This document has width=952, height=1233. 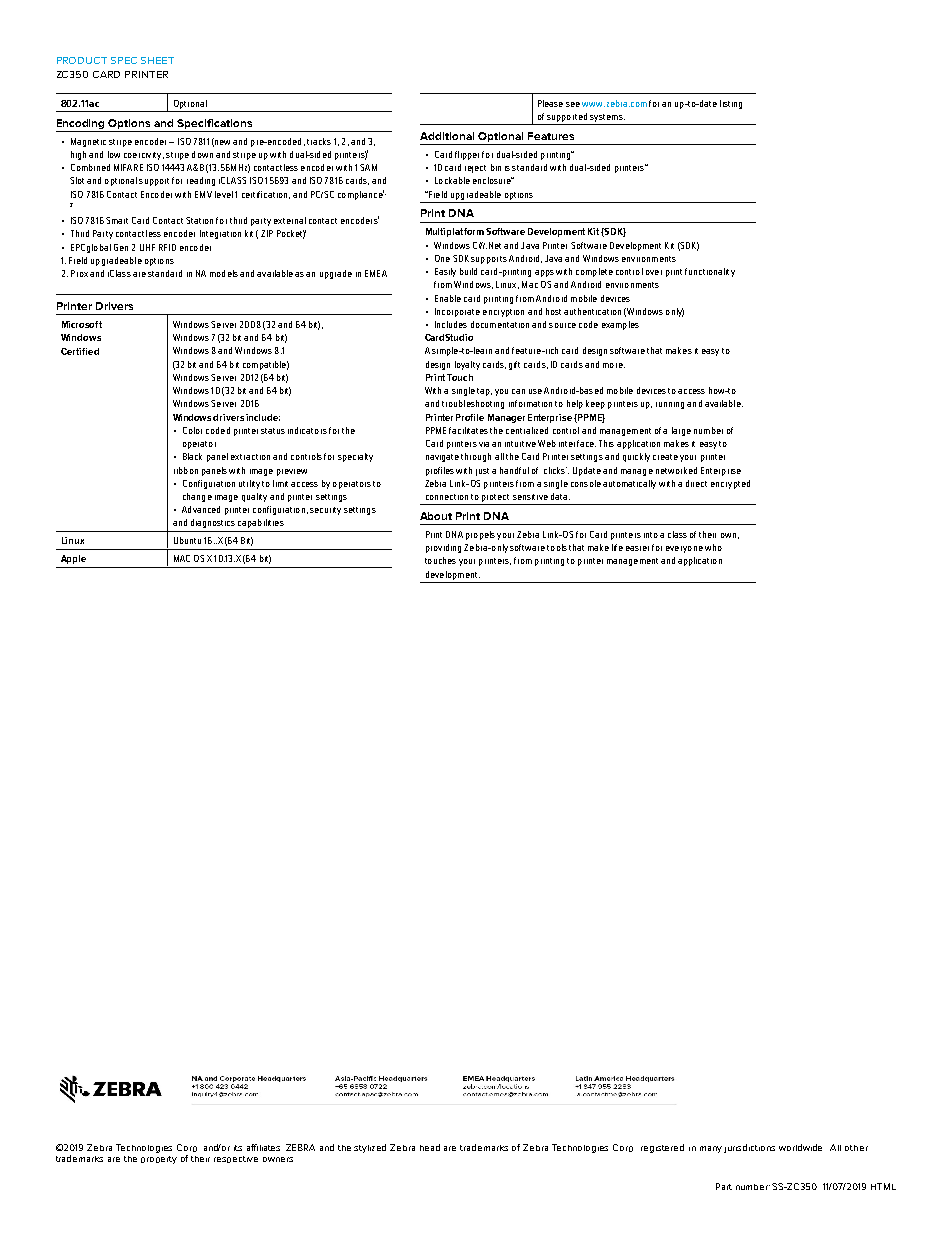 What do you see at coordinates (731, 104) in the document?
I see `listing` at bounding box center [731, 104].
